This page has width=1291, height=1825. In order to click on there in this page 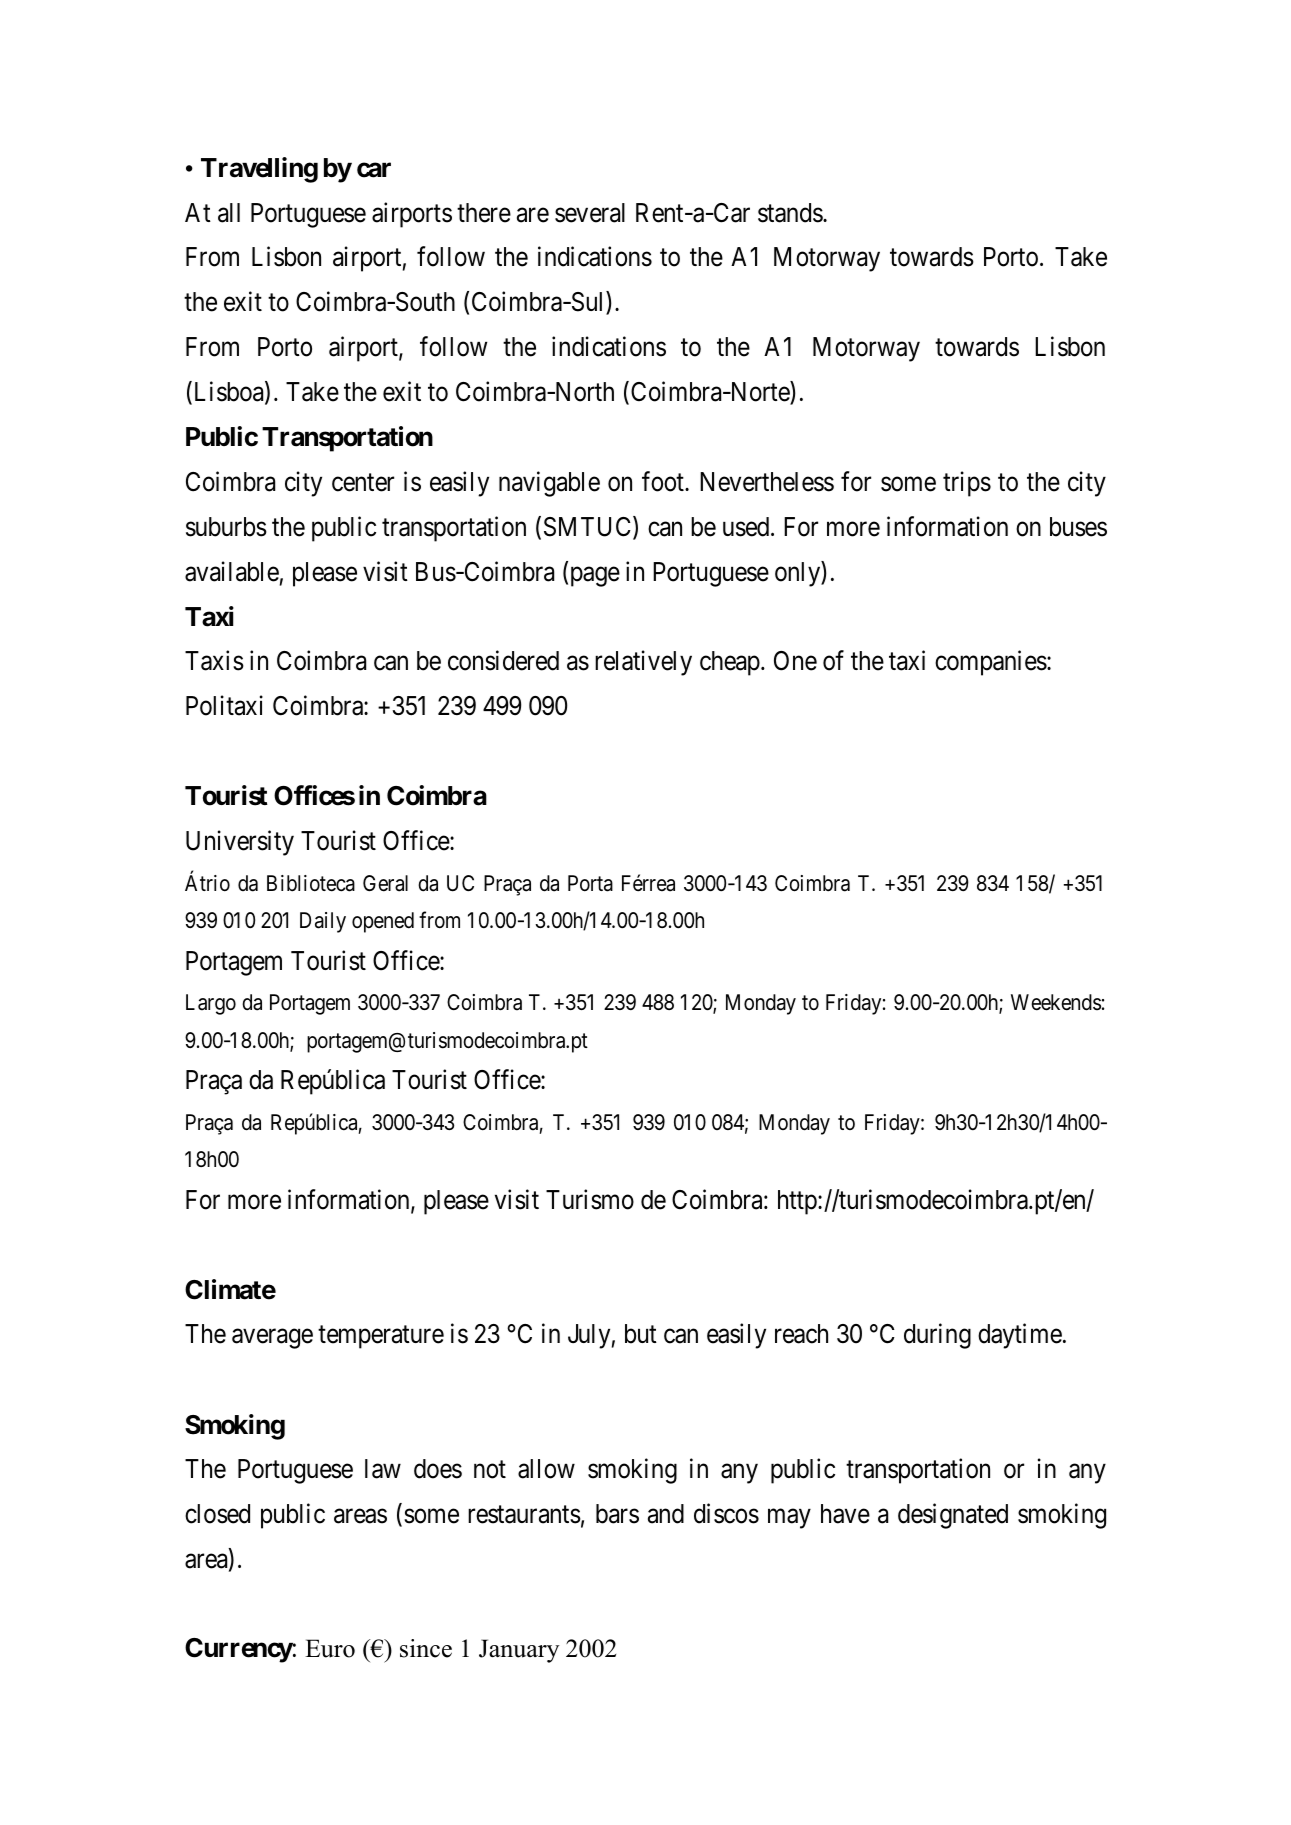, I will do `click(484, 213)`.
